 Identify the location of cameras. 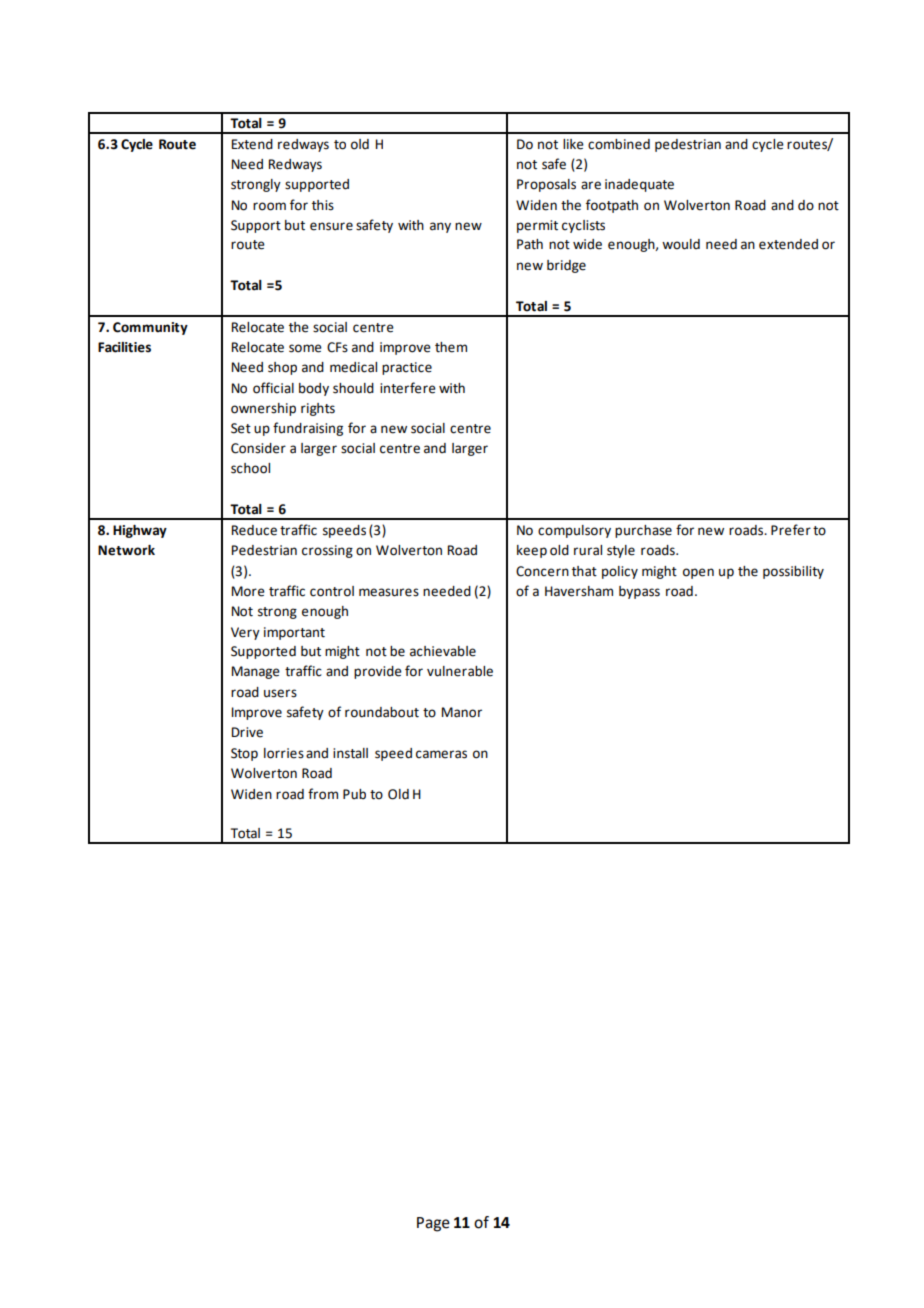
(441, 754).
